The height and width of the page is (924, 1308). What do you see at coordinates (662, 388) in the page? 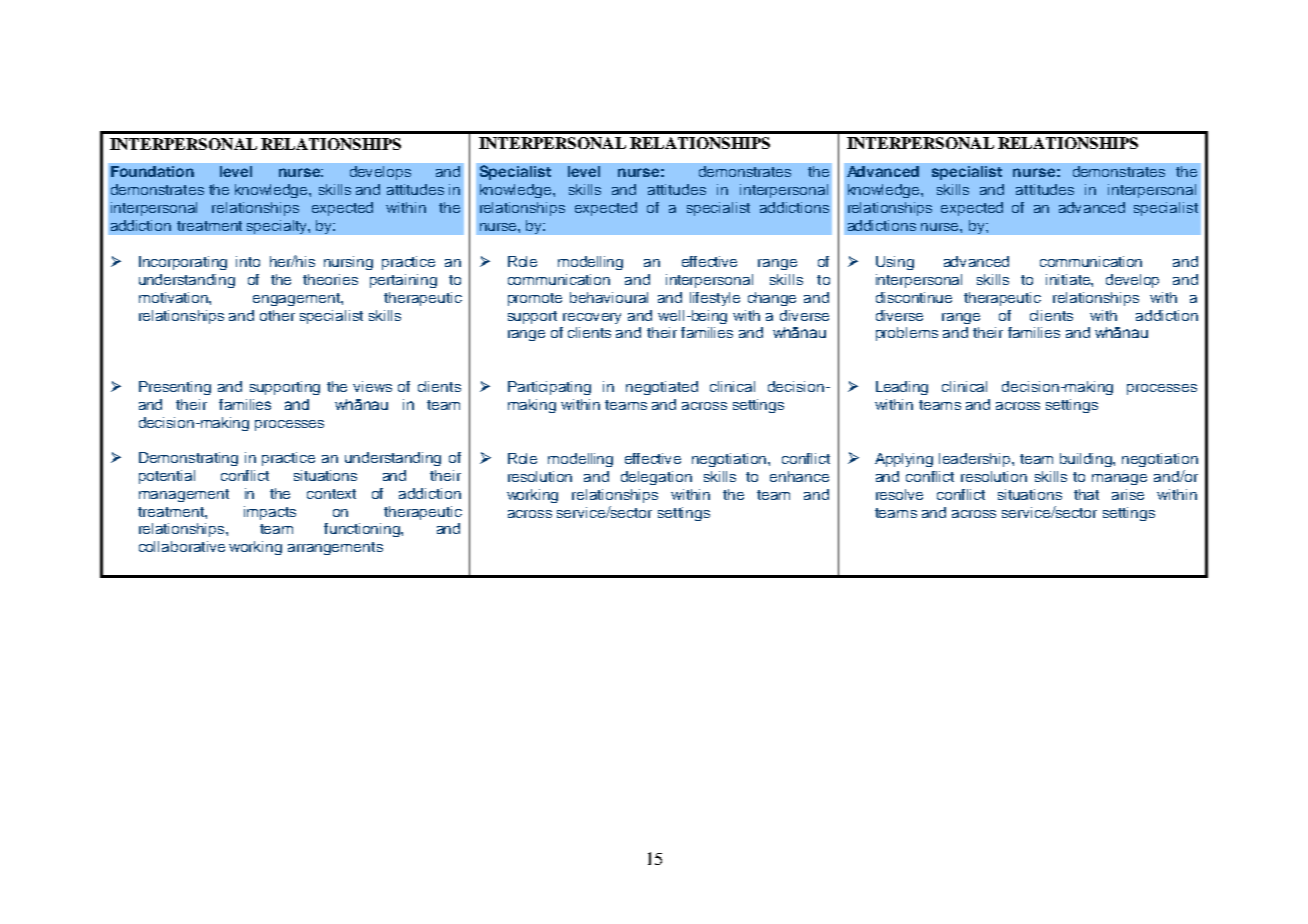
I see `negotiated` at bounding box center [662, 388].
